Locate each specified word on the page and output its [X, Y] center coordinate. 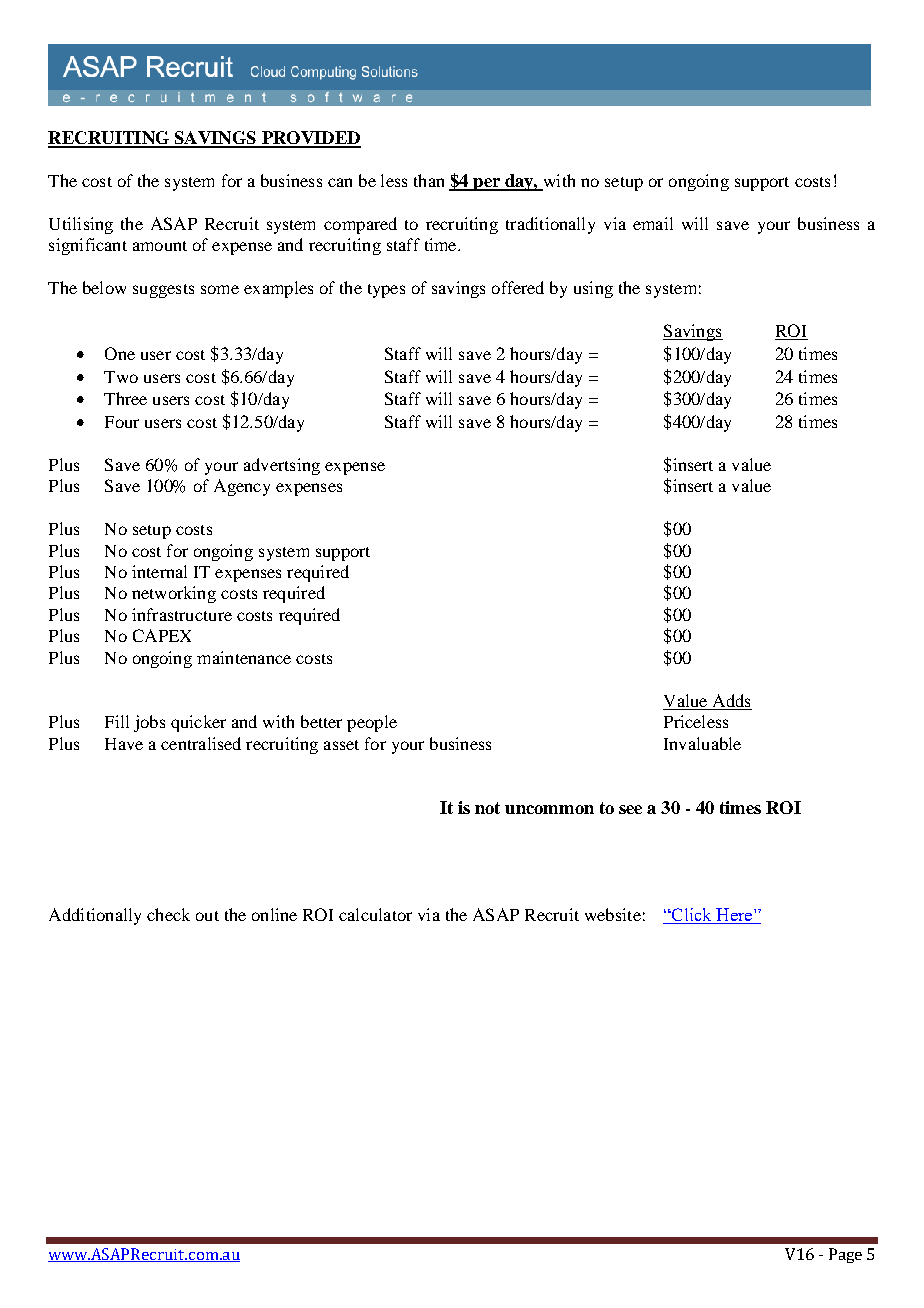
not [487, 808]
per [486, 184]
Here [734, 916]
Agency [242, 487]
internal [159, 571]
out [207, 916]
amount [160, 246]
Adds [731, 700]
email [653, 223]
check [168, 914]
